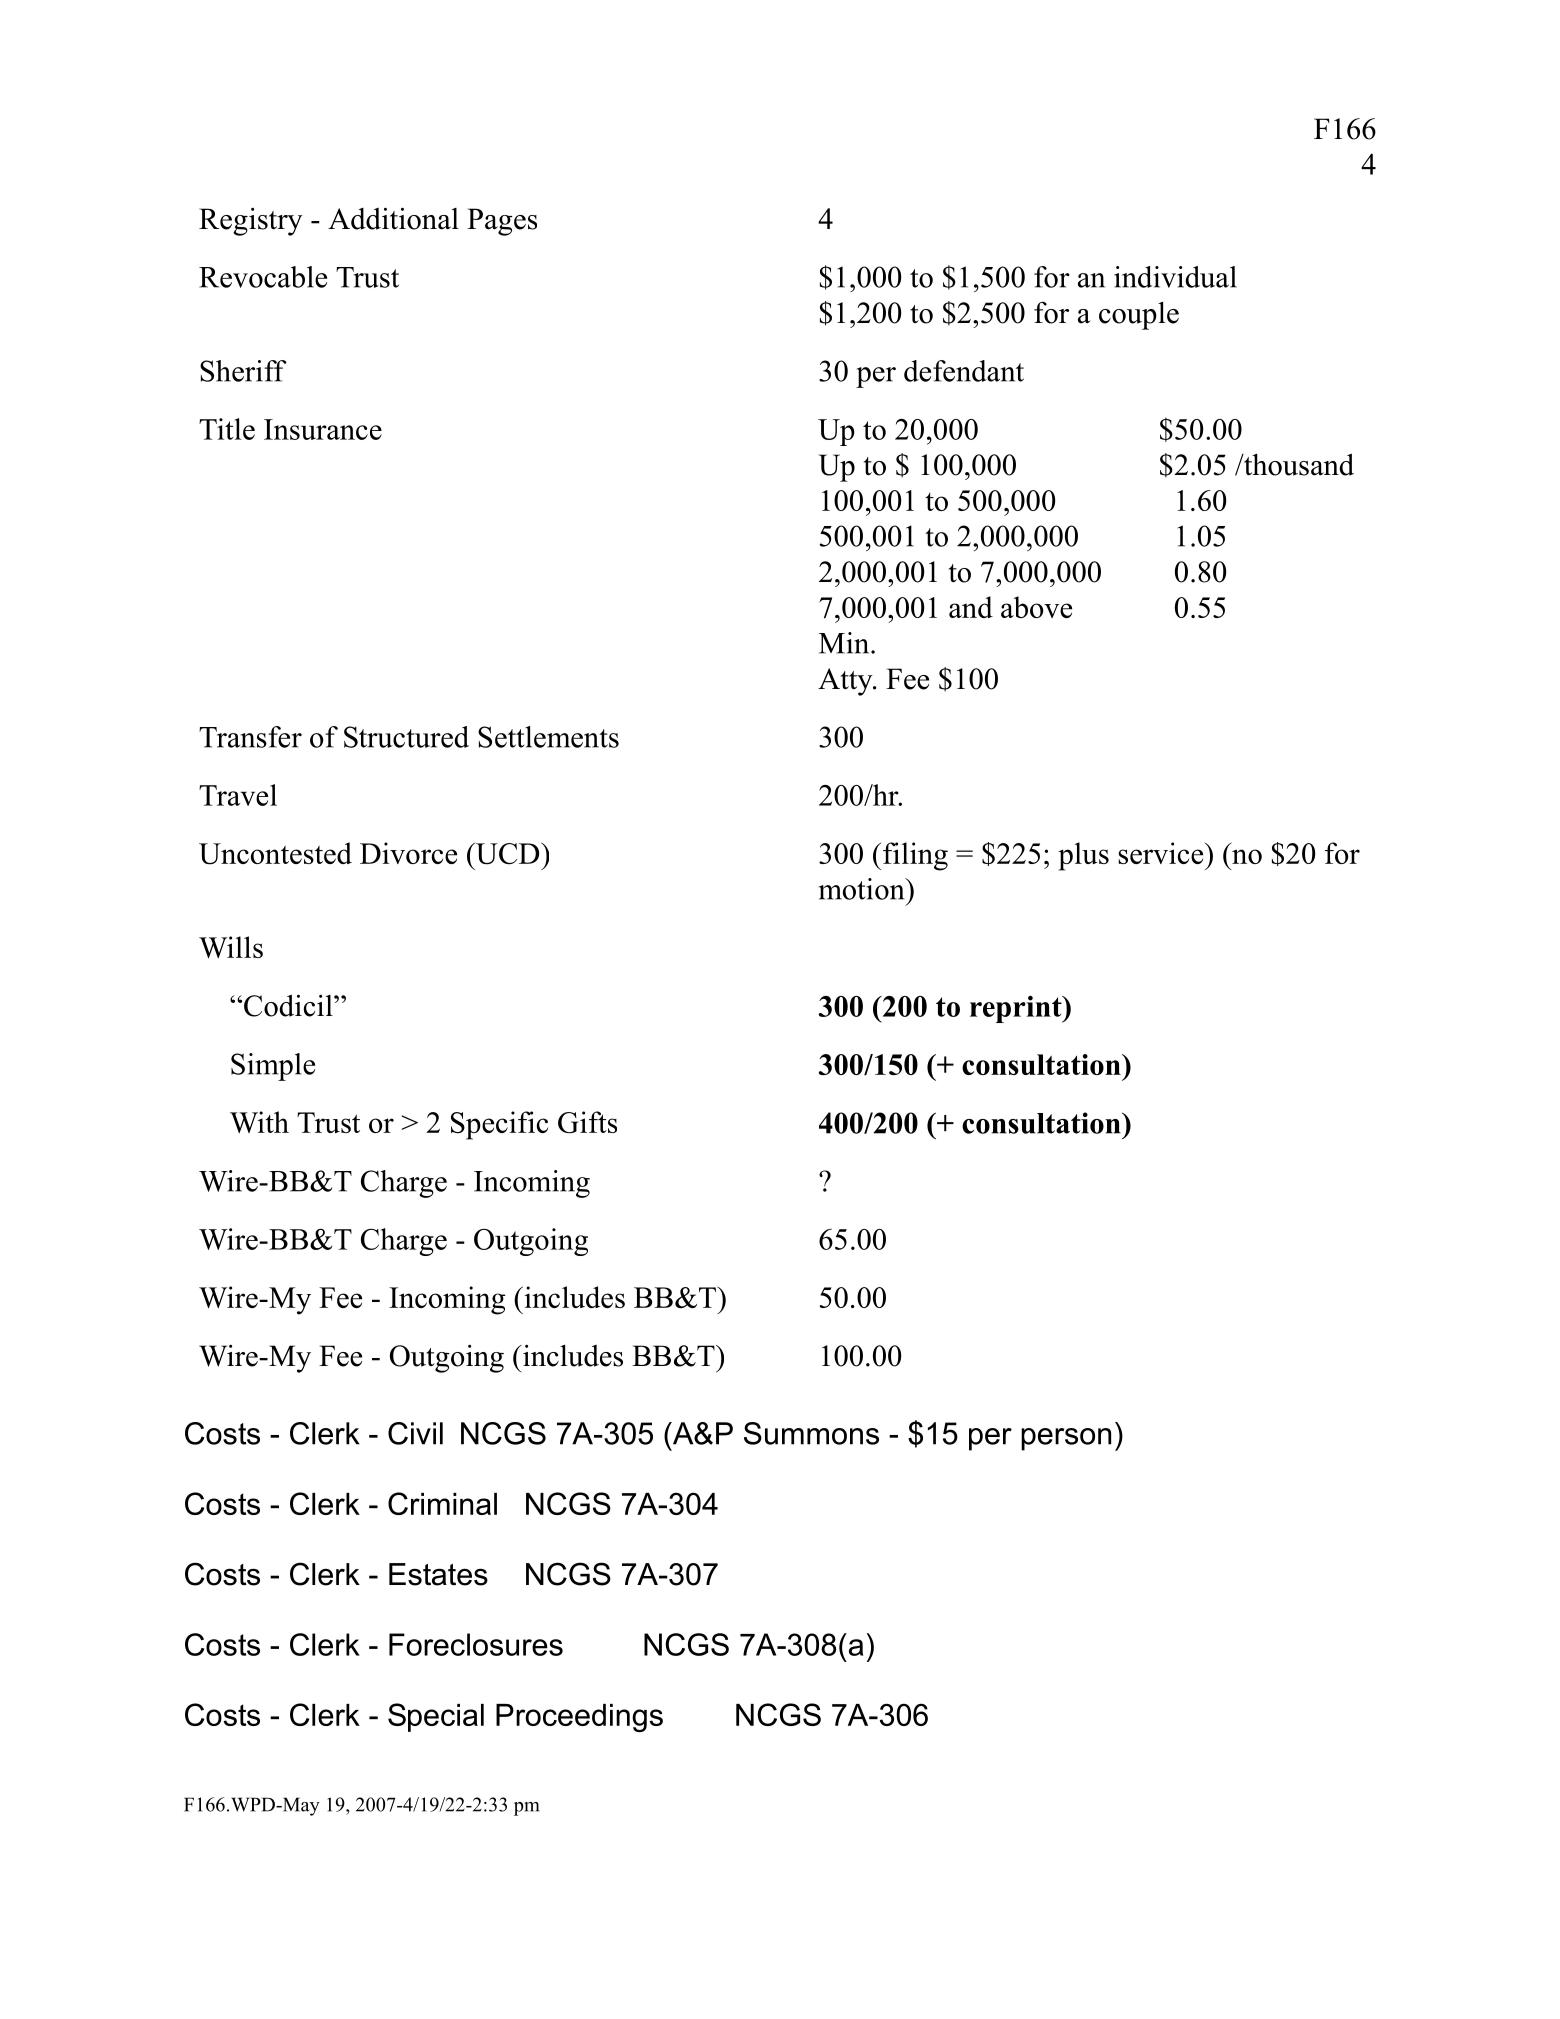  Describe the element at coordinates (415, 1433) in the screenshot. I see `Civil` at that location.
